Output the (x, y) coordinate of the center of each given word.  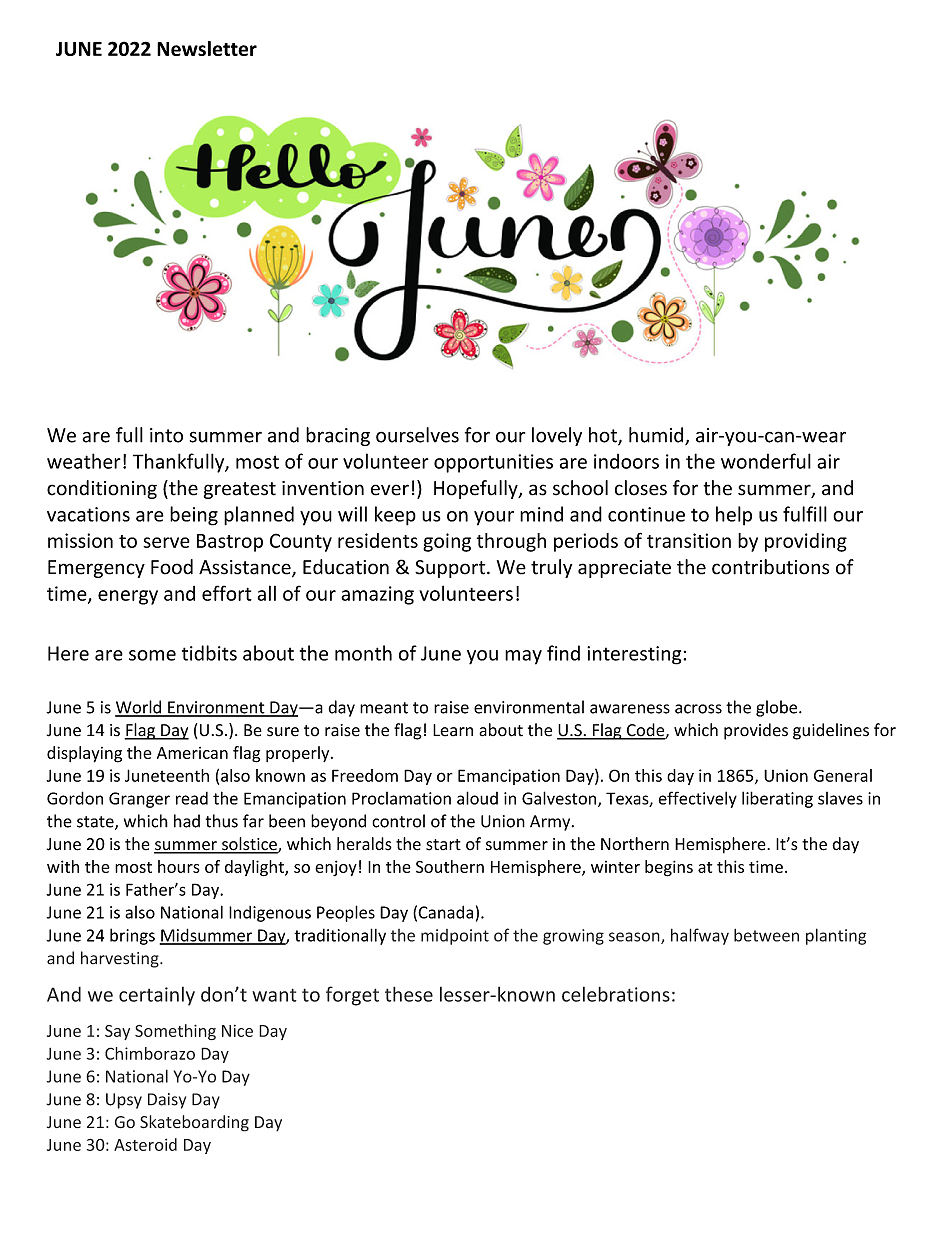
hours (179, 866)
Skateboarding (194, 1123)
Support (451, 569)
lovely (557, 436)
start (443, 845)
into (166, 435)
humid (657, 436)
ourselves (417, 435)
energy (128, 597)
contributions (770, 567)
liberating (777, 799)
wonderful (766, 461)
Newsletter (207, 48)
